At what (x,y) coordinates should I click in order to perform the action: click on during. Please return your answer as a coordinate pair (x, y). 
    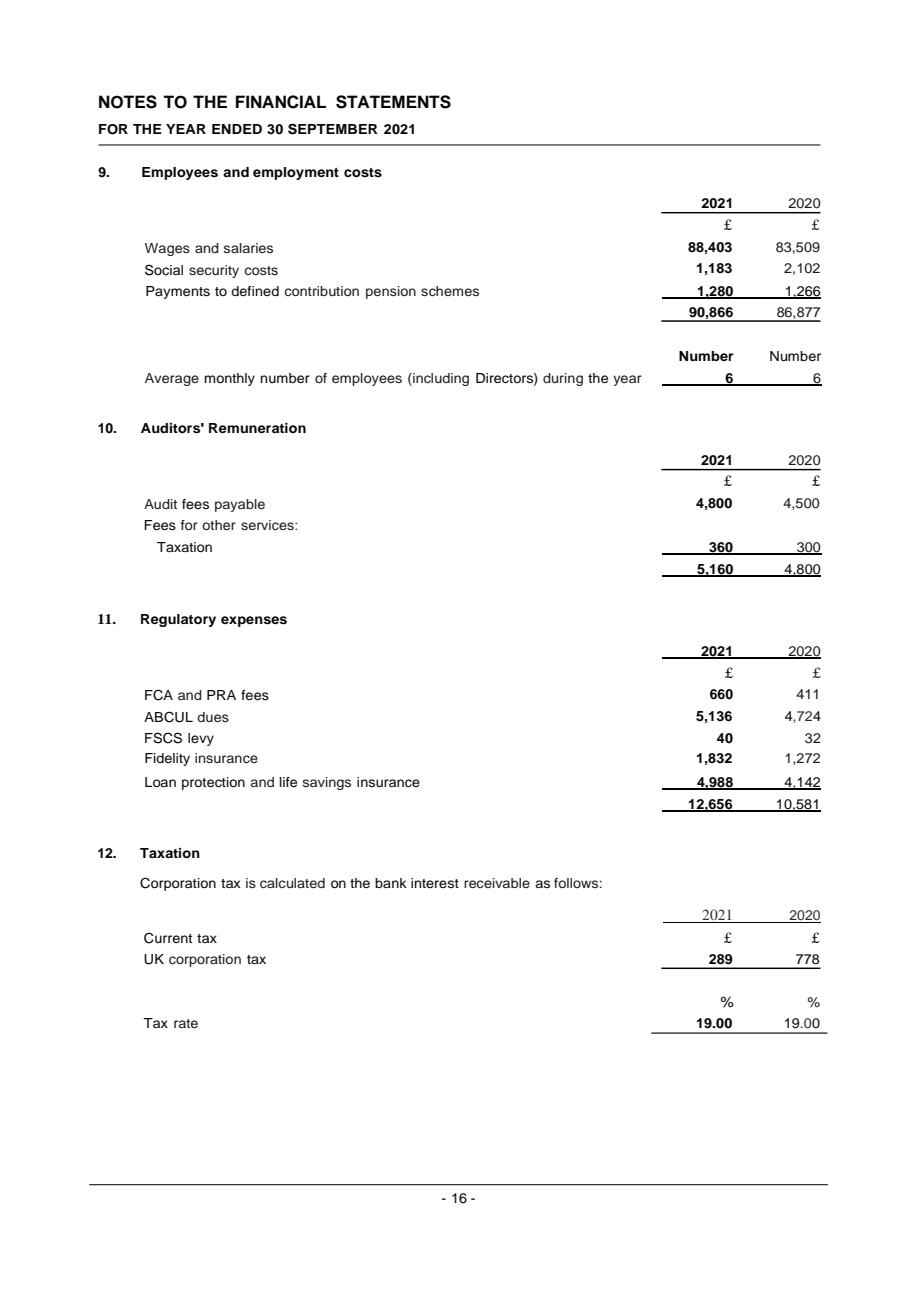
    Looking at the image, I should click on (563, 379).
